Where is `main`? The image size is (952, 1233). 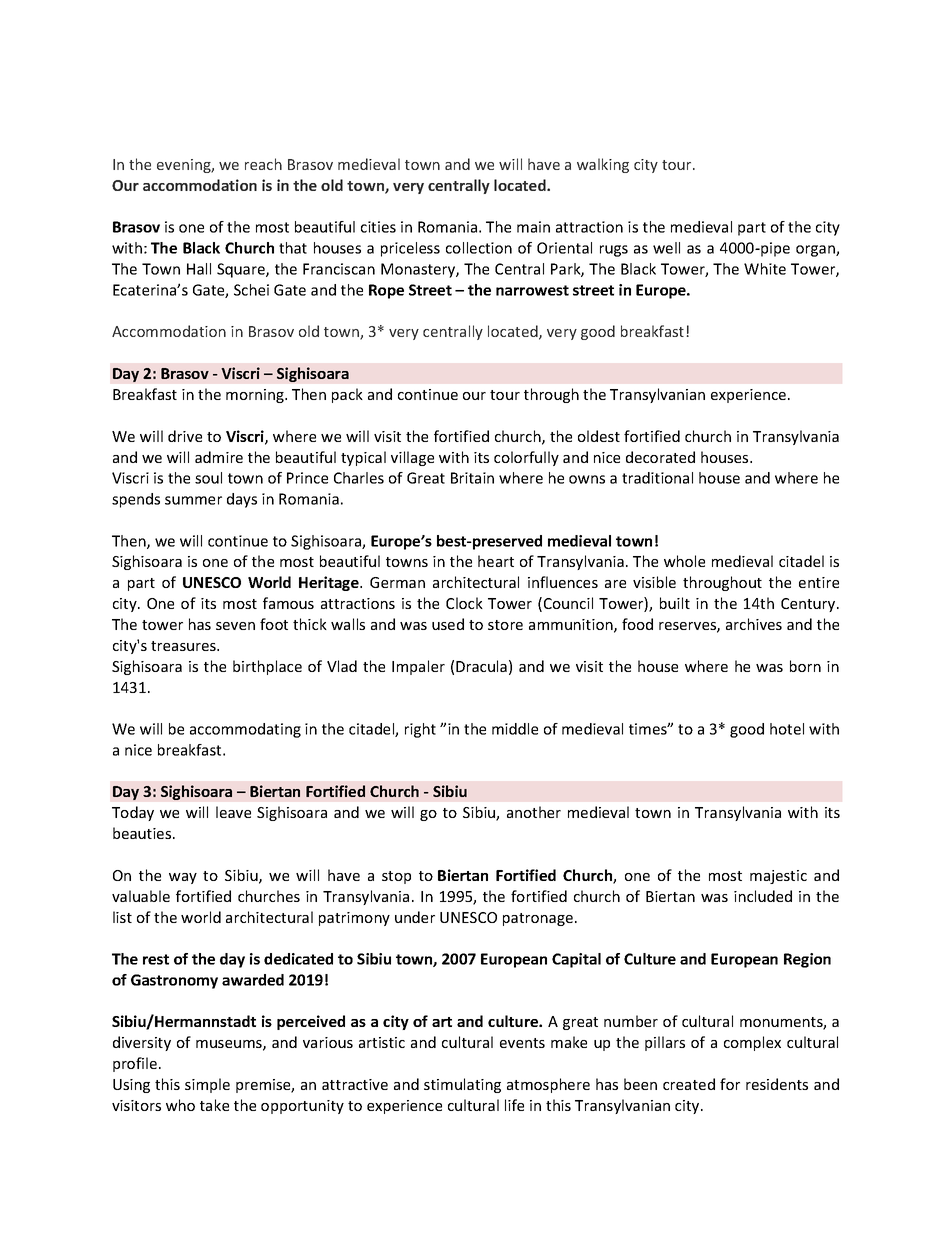 main is located at coordinates (533, 227).
